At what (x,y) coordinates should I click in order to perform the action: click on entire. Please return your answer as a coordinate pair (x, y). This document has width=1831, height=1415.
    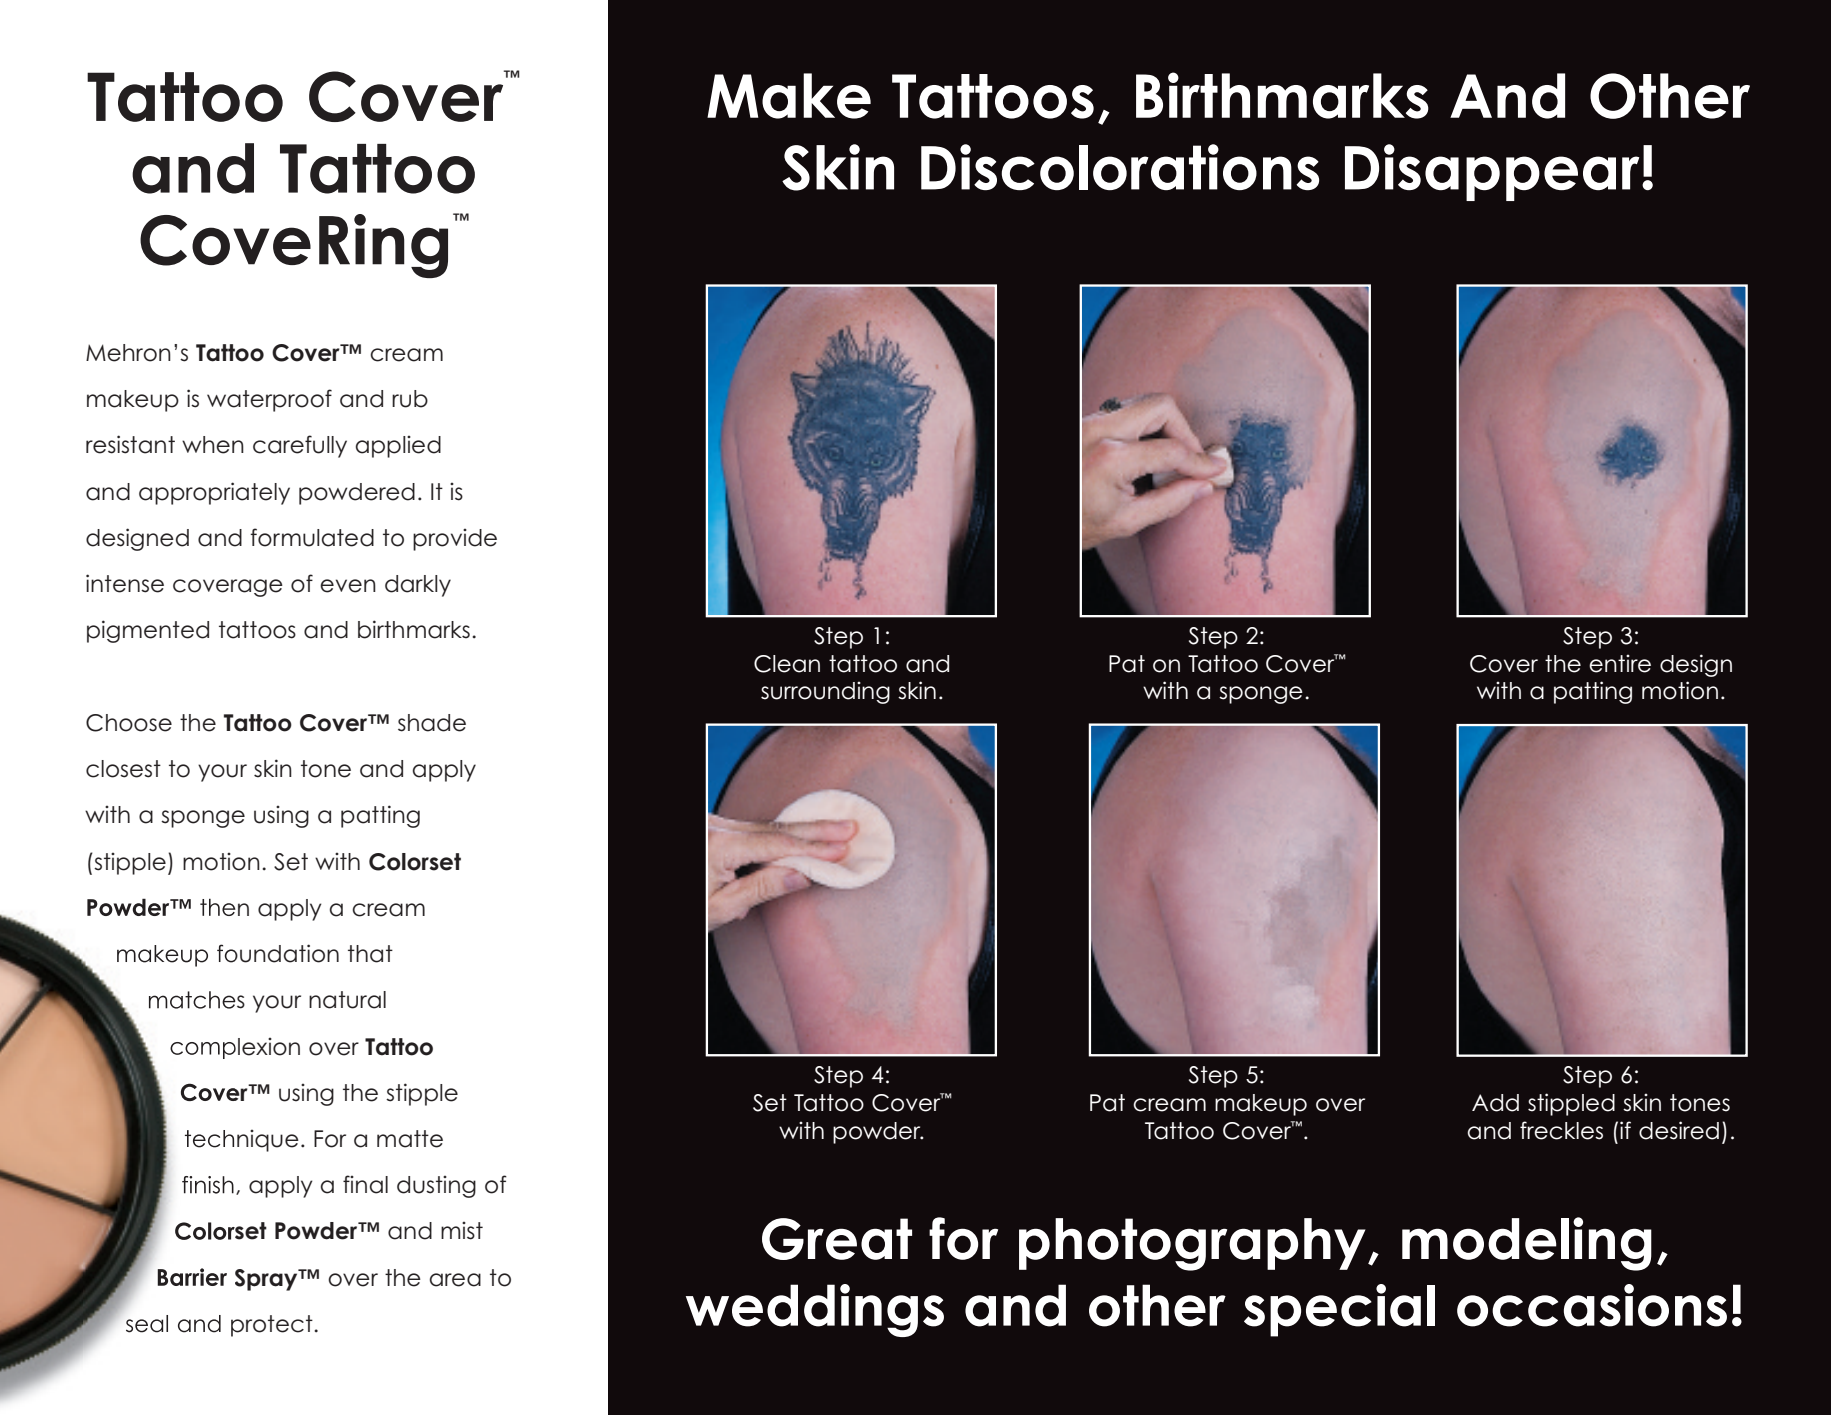
    Looking at the image, I should click on (1620, 663).
